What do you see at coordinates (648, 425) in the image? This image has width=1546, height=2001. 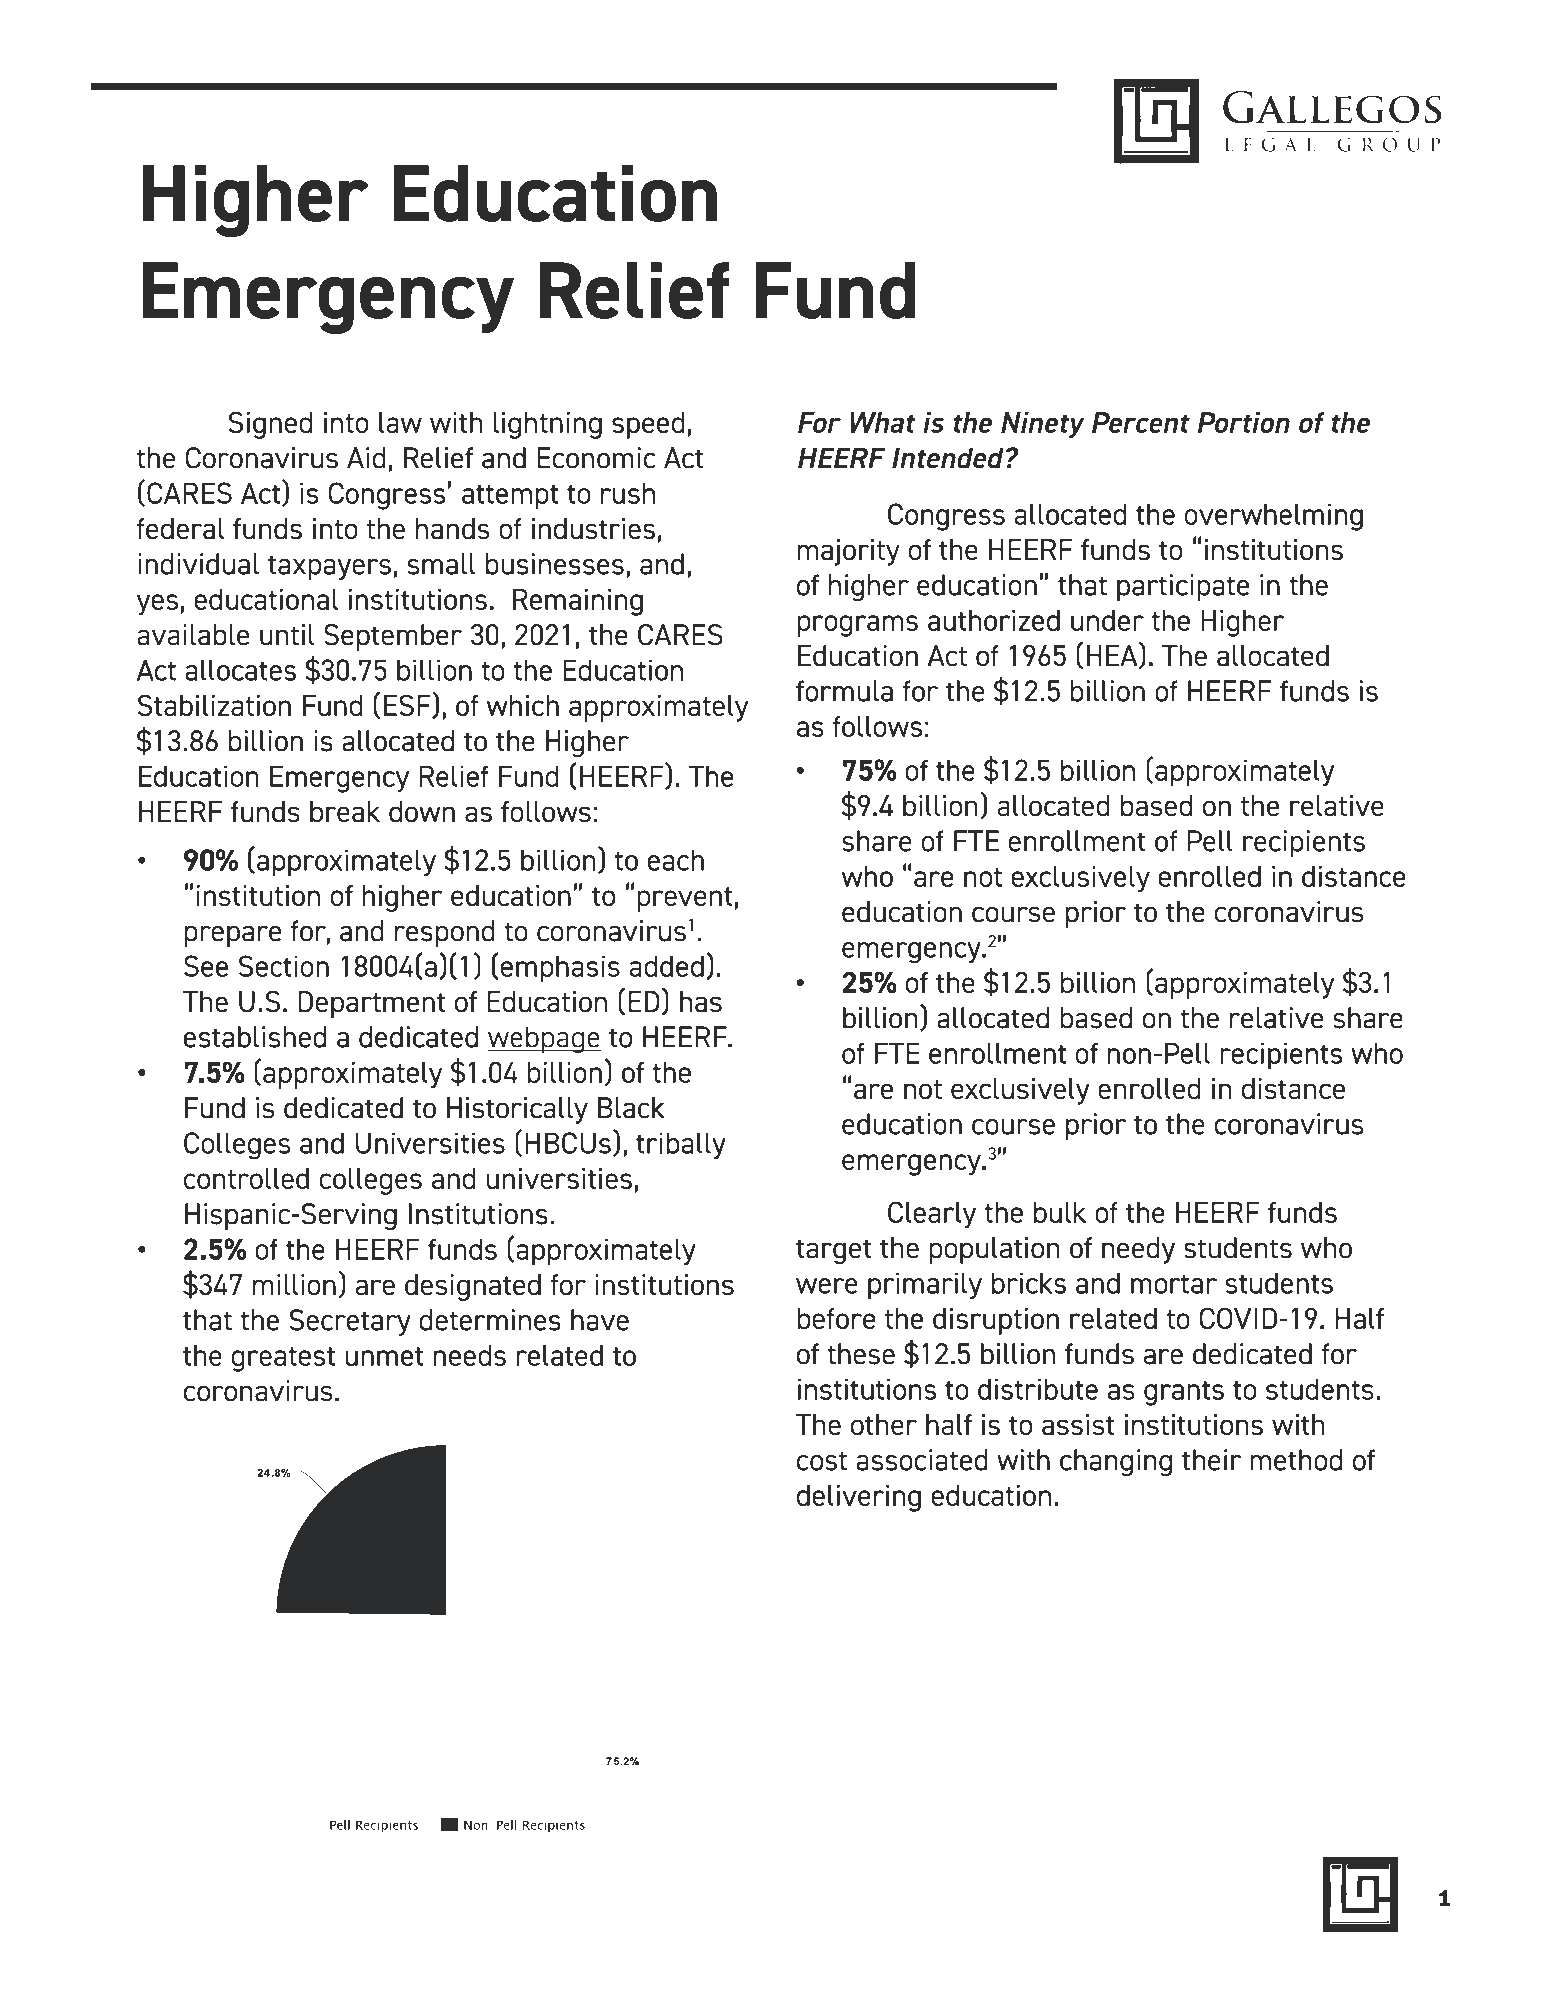 I see `speed` at bounding box center [648, 425].
